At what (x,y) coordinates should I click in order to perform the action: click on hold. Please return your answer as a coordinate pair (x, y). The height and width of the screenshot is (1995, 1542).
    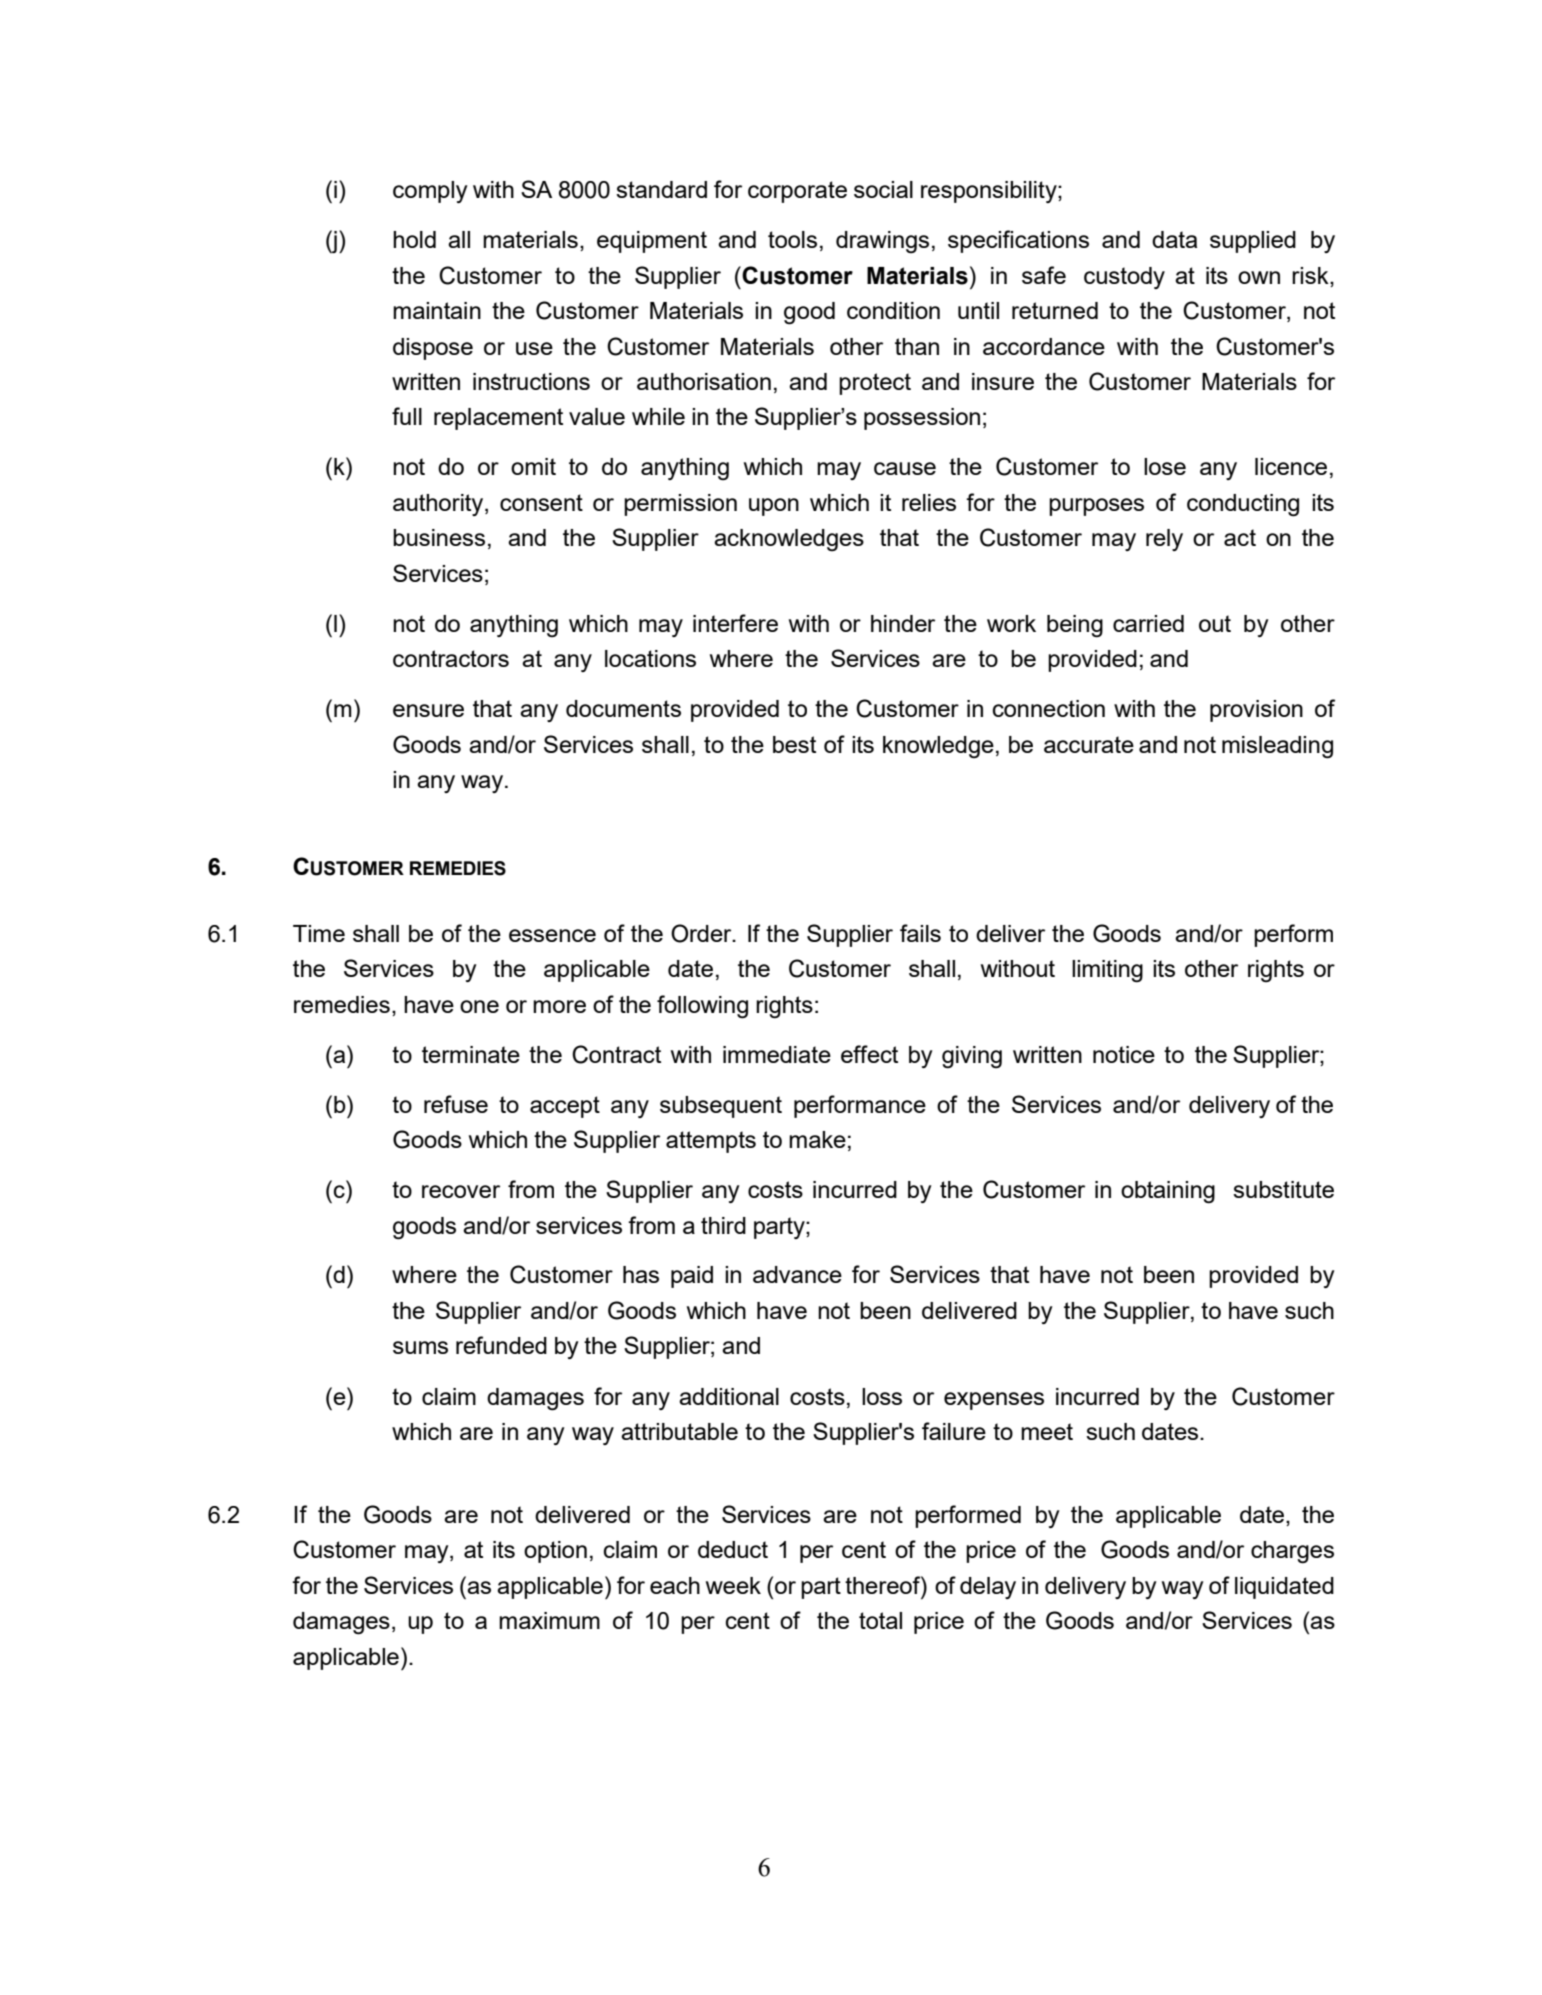
    Looking at the image, I should click on (414, 239).
